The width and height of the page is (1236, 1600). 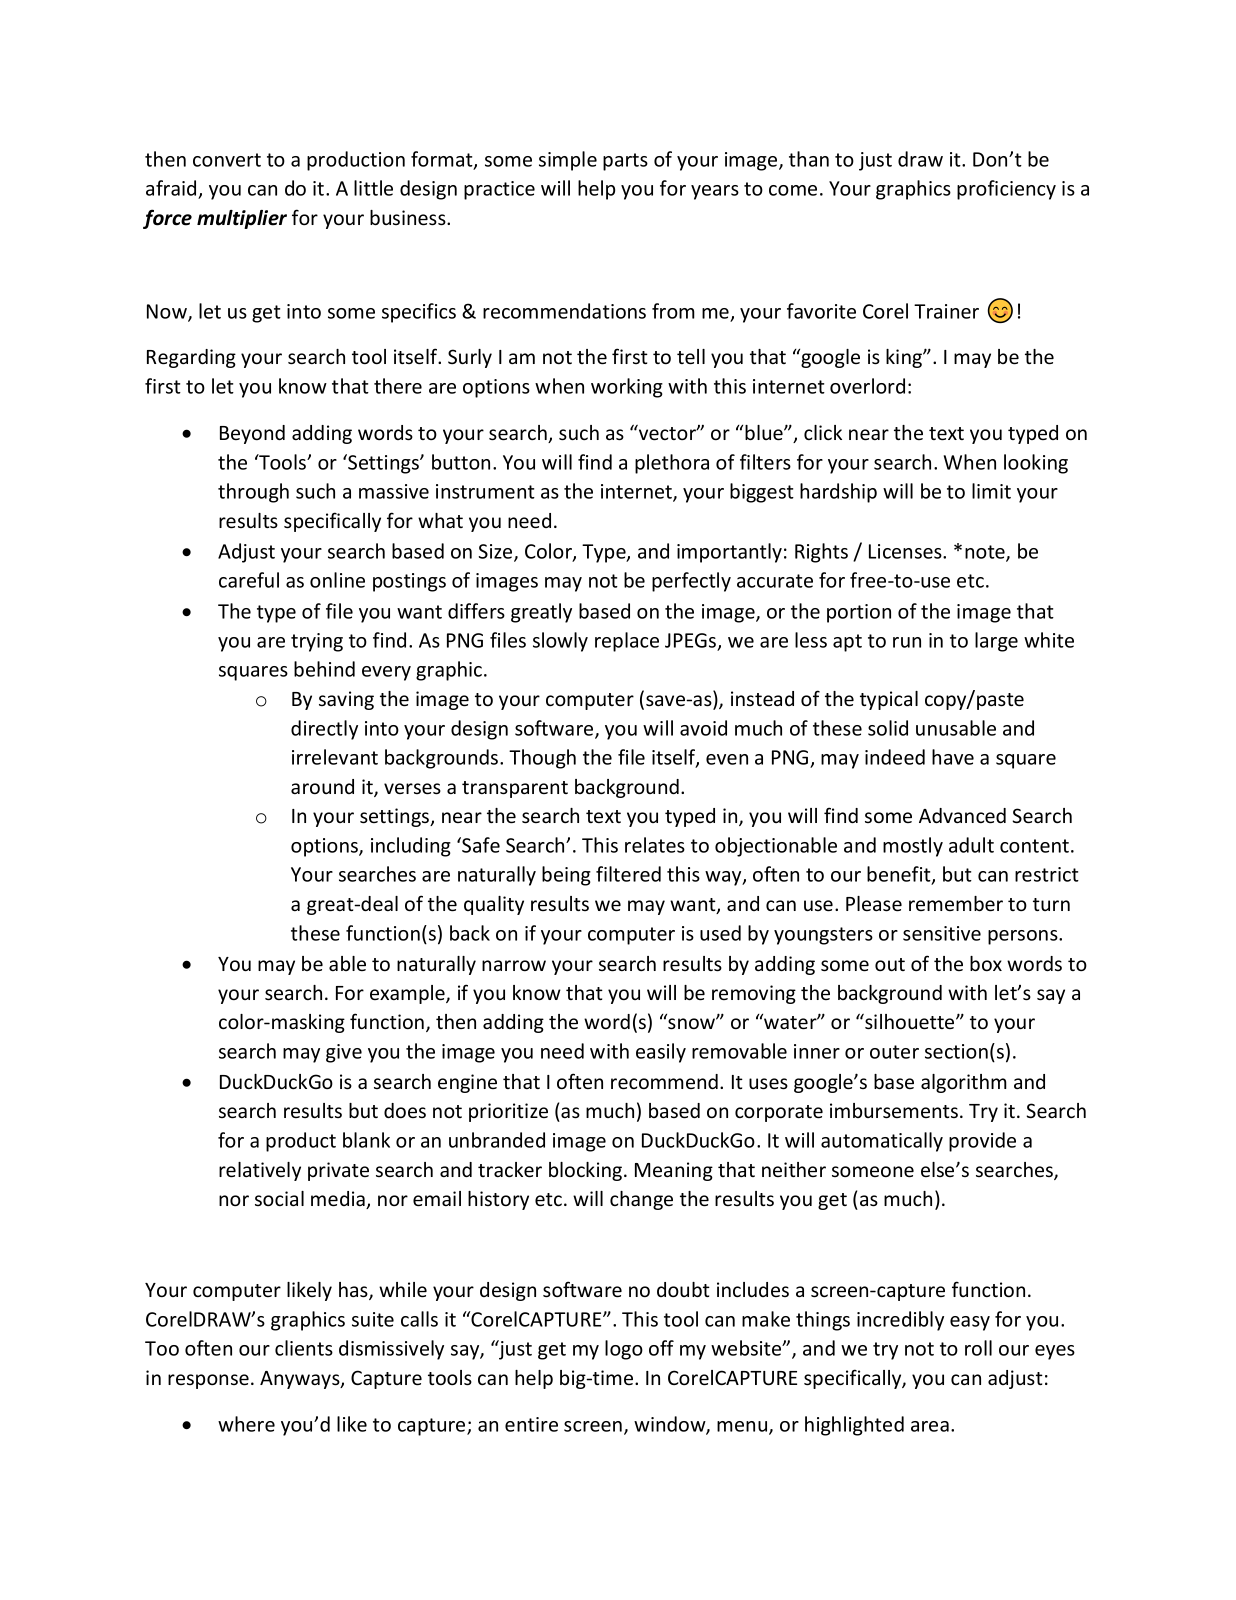 What do you see at coordinates (991, 491) in the page?
I see `limit` at bounding box center [991, 491].
